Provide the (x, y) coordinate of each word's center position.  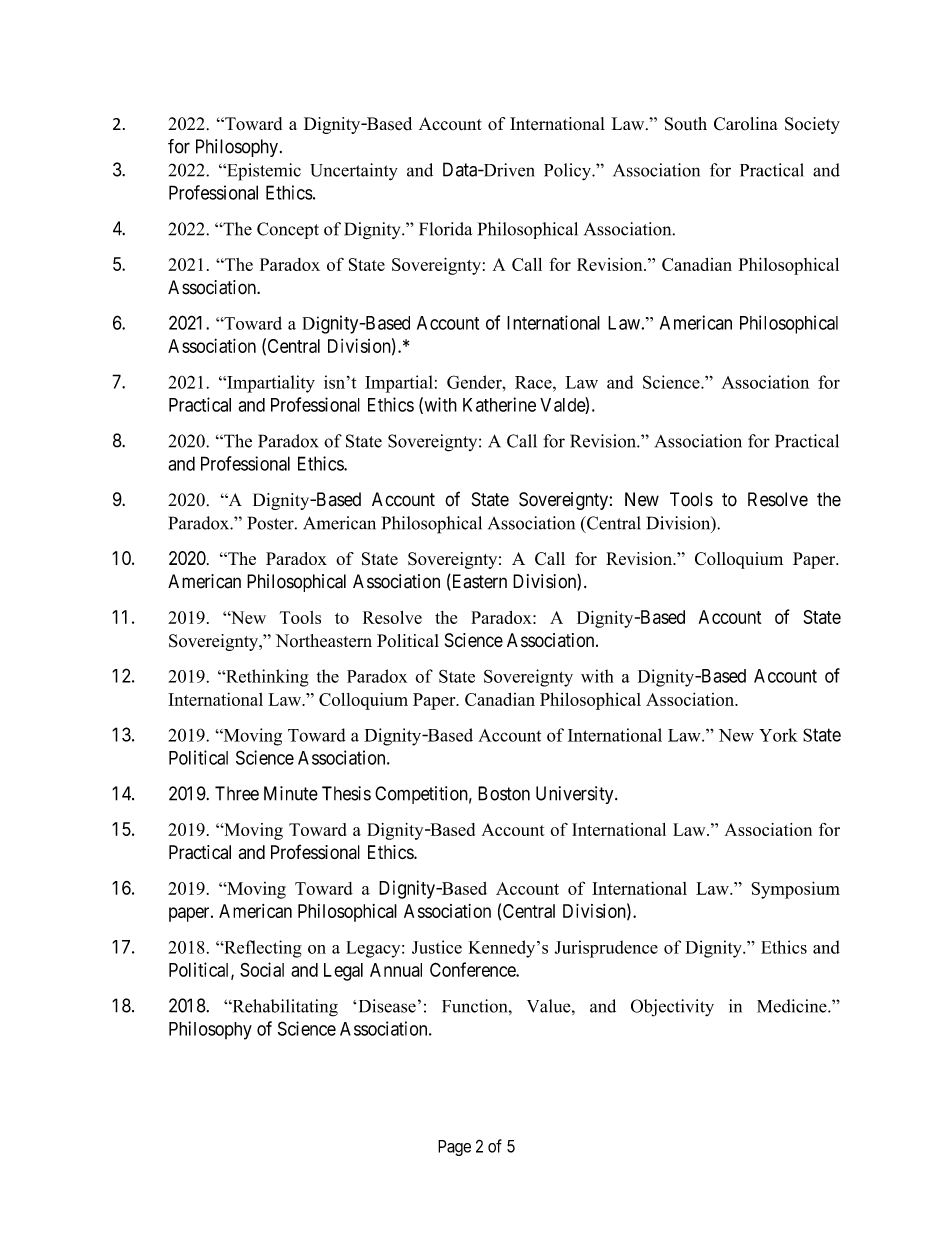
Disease (387, 1006)
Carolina (746, 124)
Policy (569, 172)
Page (454, 1148)
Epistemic (263, 172)
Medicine (793, 1006)
